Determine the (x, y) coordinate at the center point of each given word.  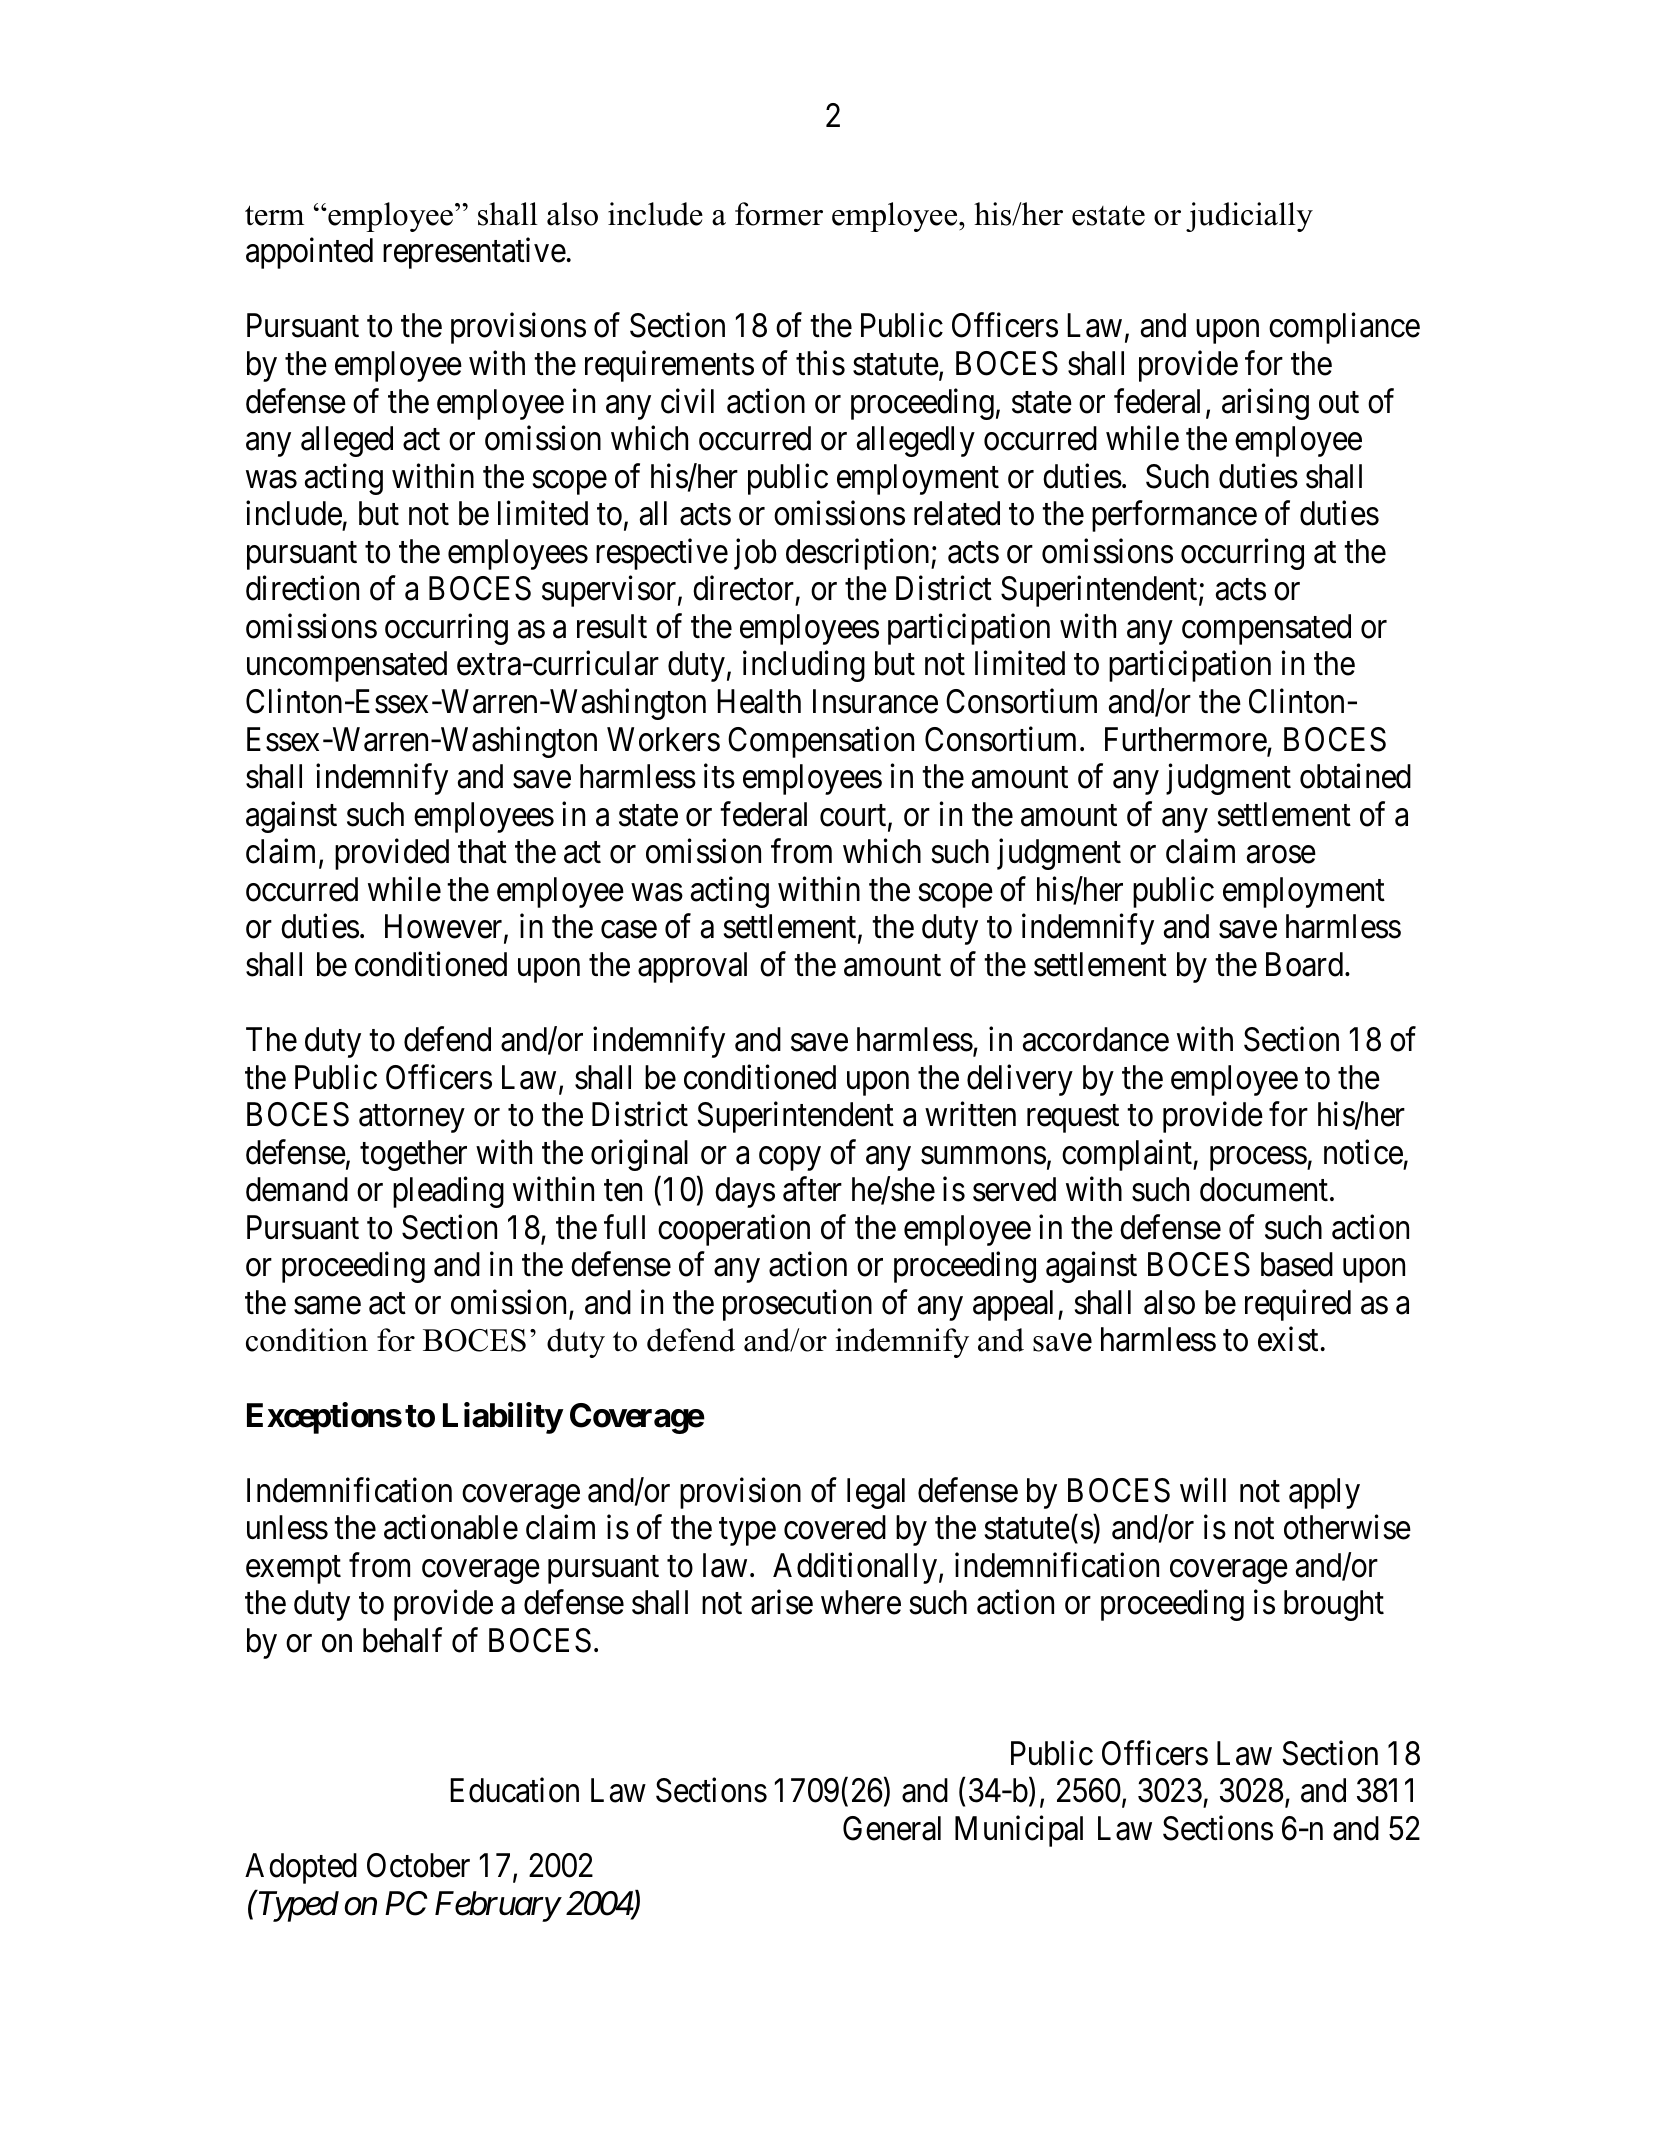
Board (1306, 964)
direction (302, 588)
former (779, 214)
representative (474, 253)
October (418, 1865)
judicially (1249, 217)
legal (876, 1493)
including (804, 666)
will (1203, 1489)
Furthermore (1186, 740)
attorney (412, 1119)
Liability (503, 1418)
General (892, 1828)
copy (790, 1159)
